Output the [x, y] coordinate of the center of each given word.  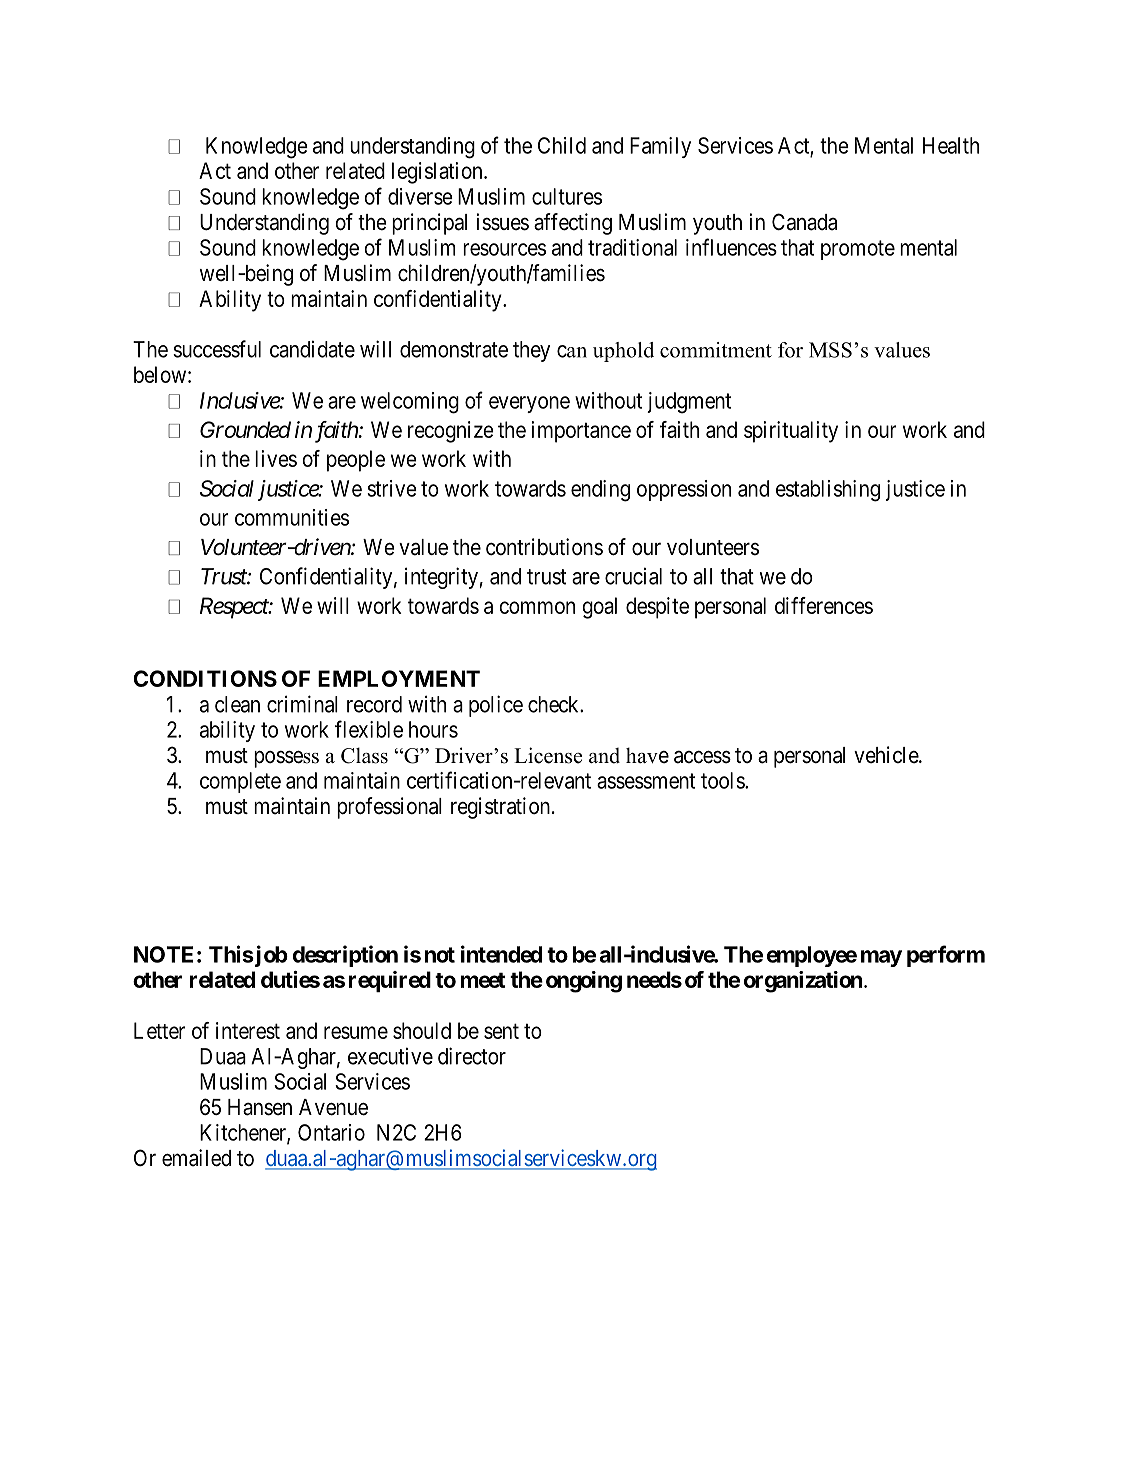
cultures [567, 196]
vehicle [887, 755]
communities [292, 517]
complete [240, 782]
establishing [828, 491]
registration [500, 808]
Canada [804, 222]
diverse [420, 196]
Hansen [260, 1107]
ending [600, 491]
